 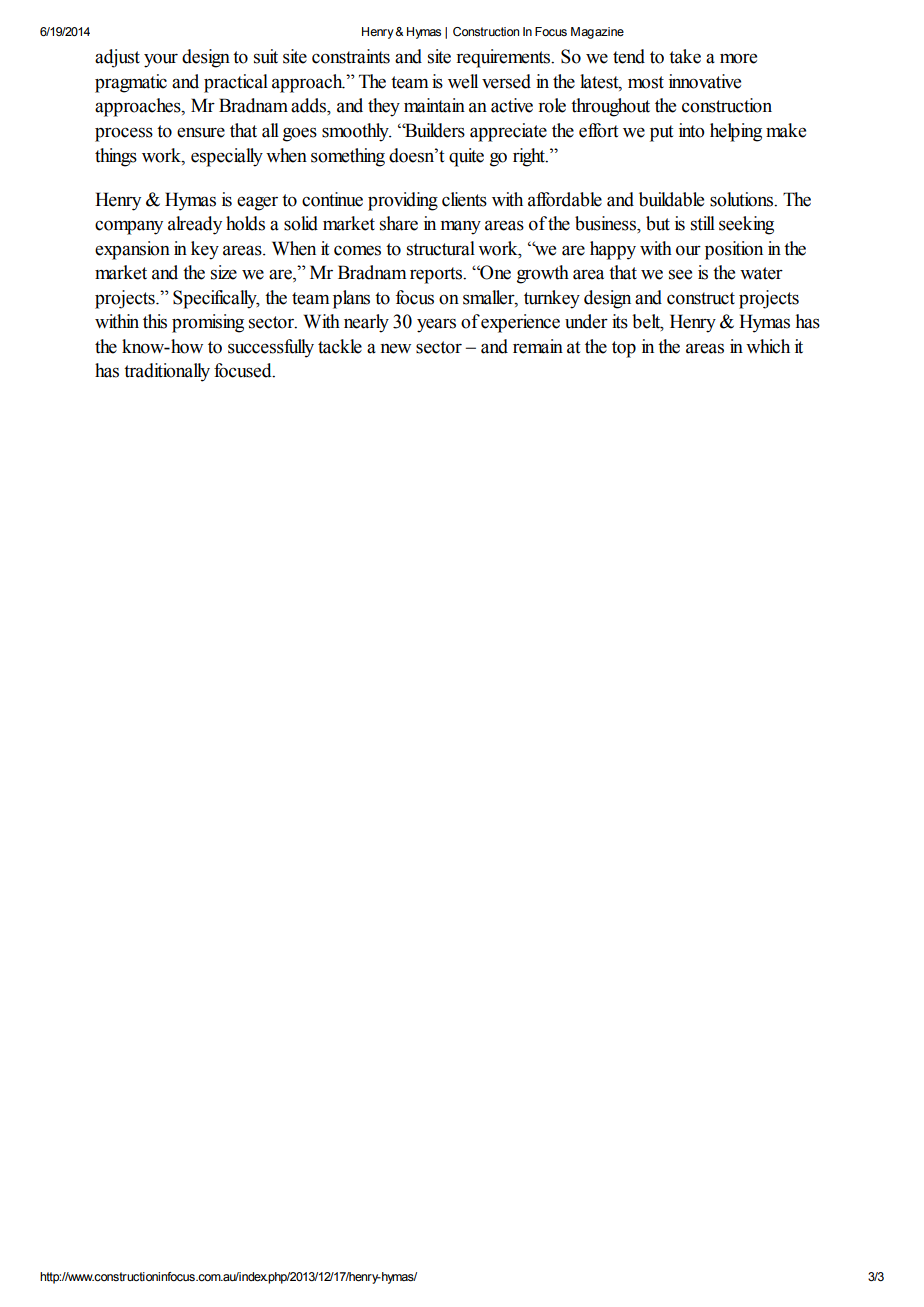 What do you see at coordinates (671, 199) in the document?
I see `buildable` at bounding box center [671, 199].
